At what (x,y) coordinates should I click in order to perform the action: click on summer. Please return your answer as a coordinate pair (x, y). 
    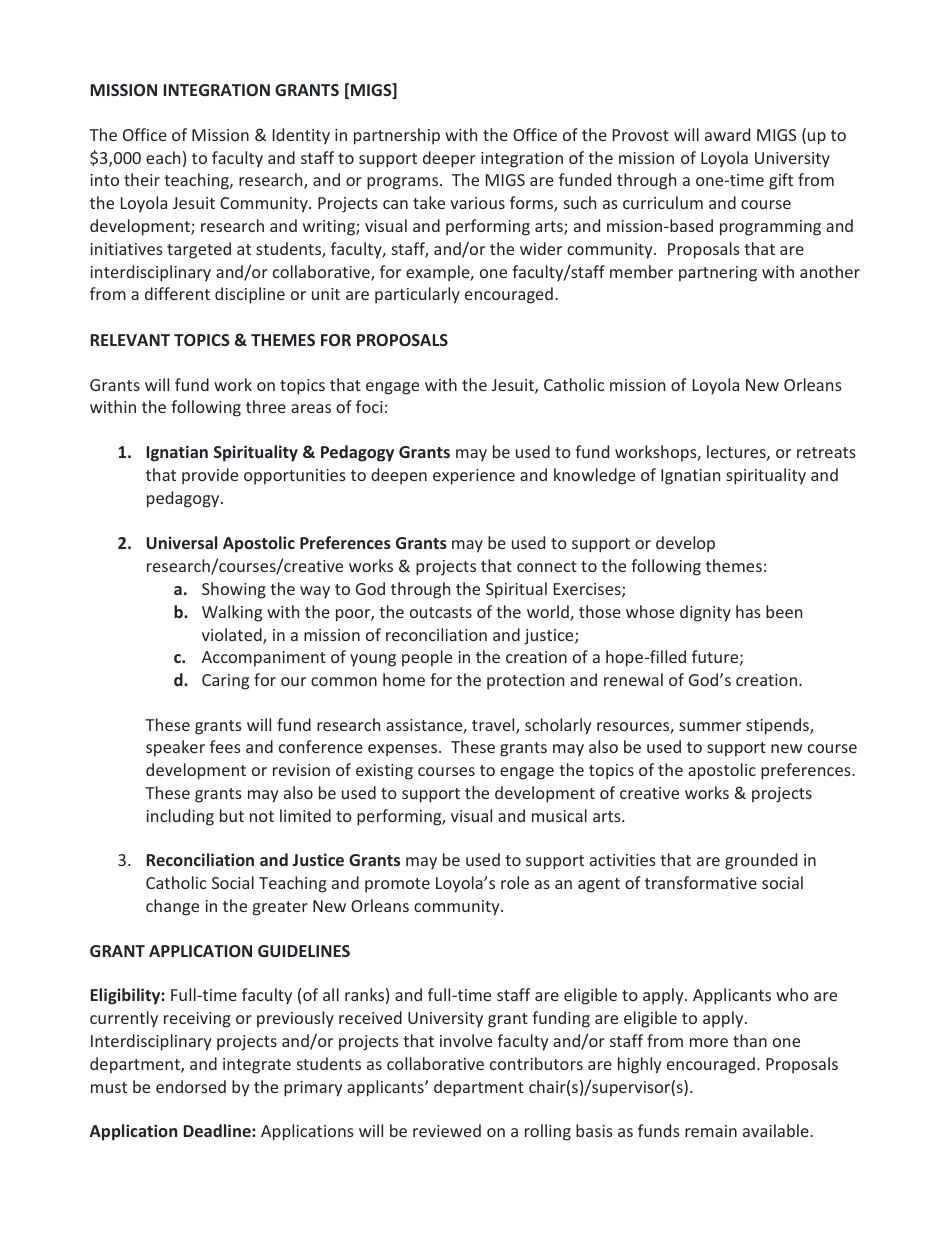
    Looking at the image, I should click on (710, 726).
